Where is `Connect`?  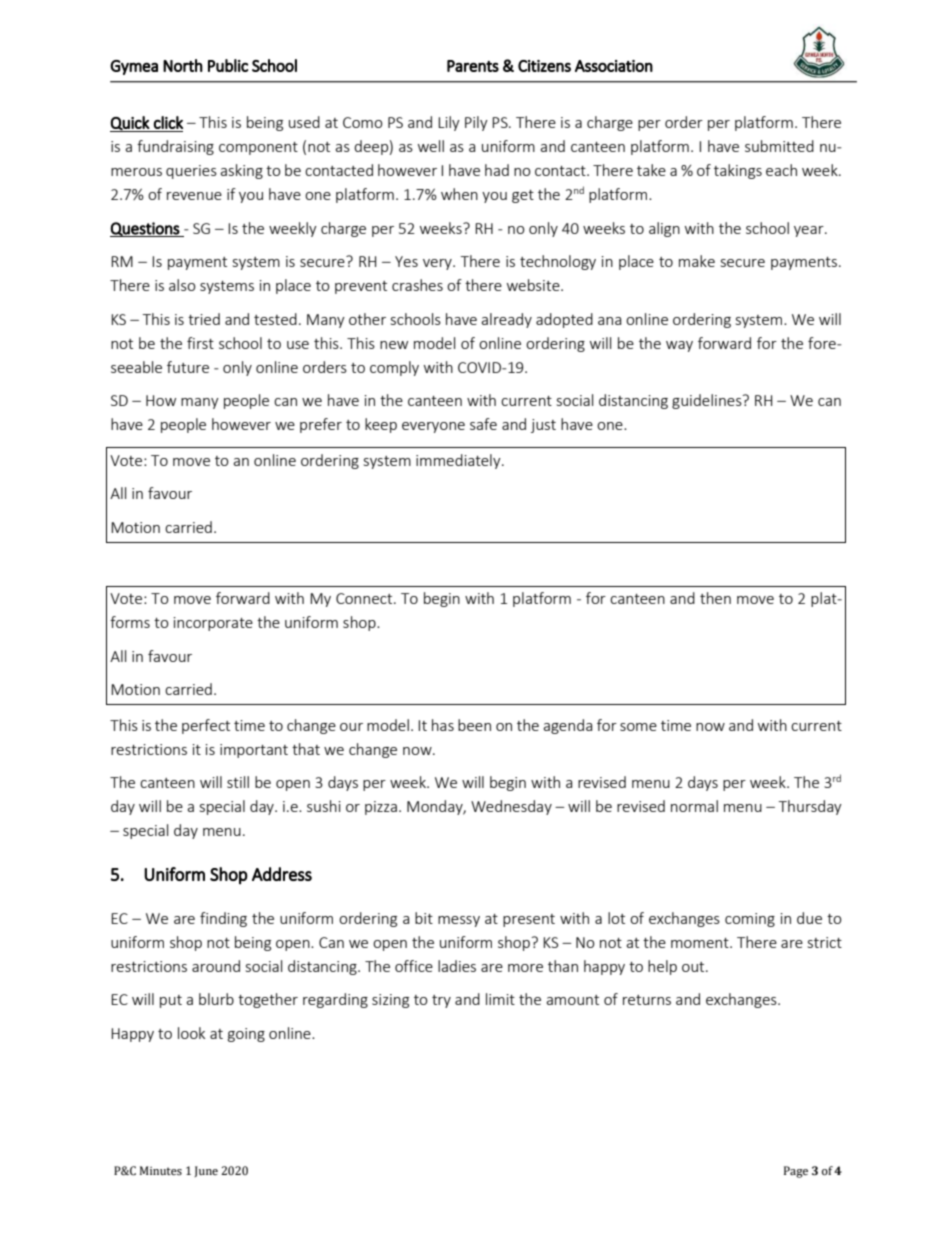
Connect is located at coordinates (365, 598).
